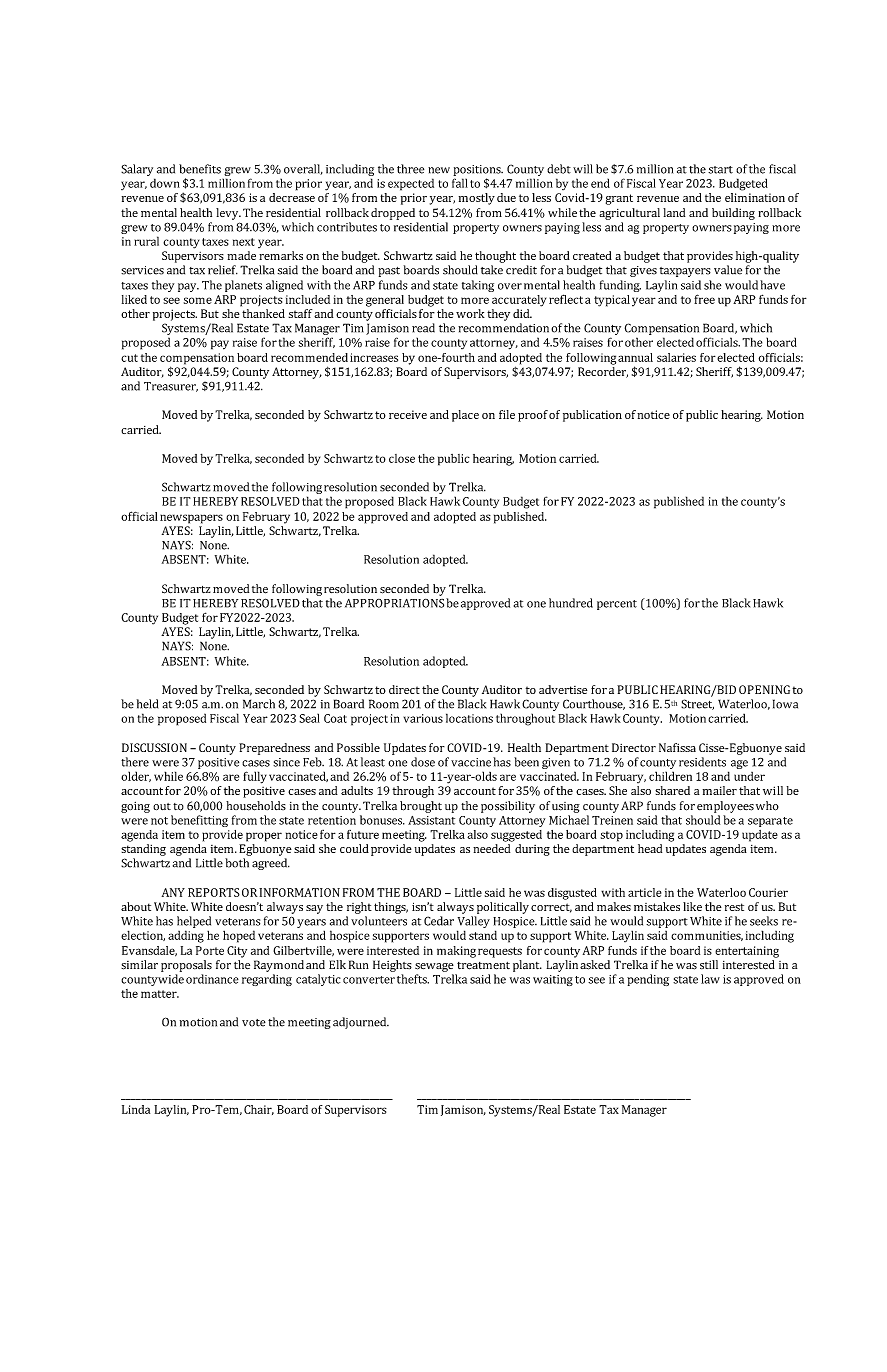 The height and width of the page is (1372, 887). I want to click on thefts, so click(413, 979).
